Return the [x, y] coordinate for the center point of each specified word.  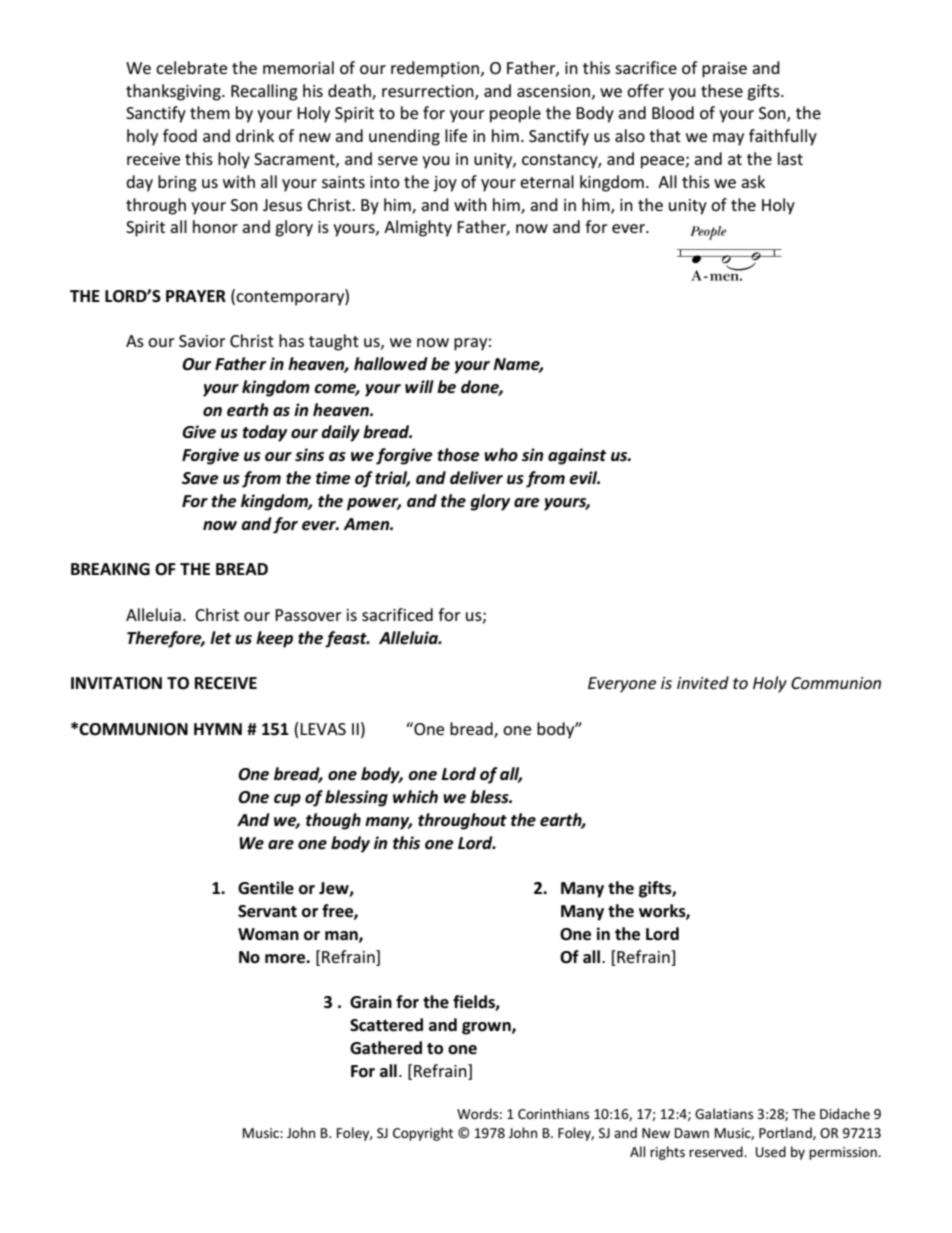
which [415, 797]
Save [200, 478]
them [210, 112]
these [722, 90]
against [577, 456]
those [458, 455]
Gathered [386, 1048]
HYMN [218, 729]
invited [703, 682]
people [515, 114]
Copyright [423, 1134]
